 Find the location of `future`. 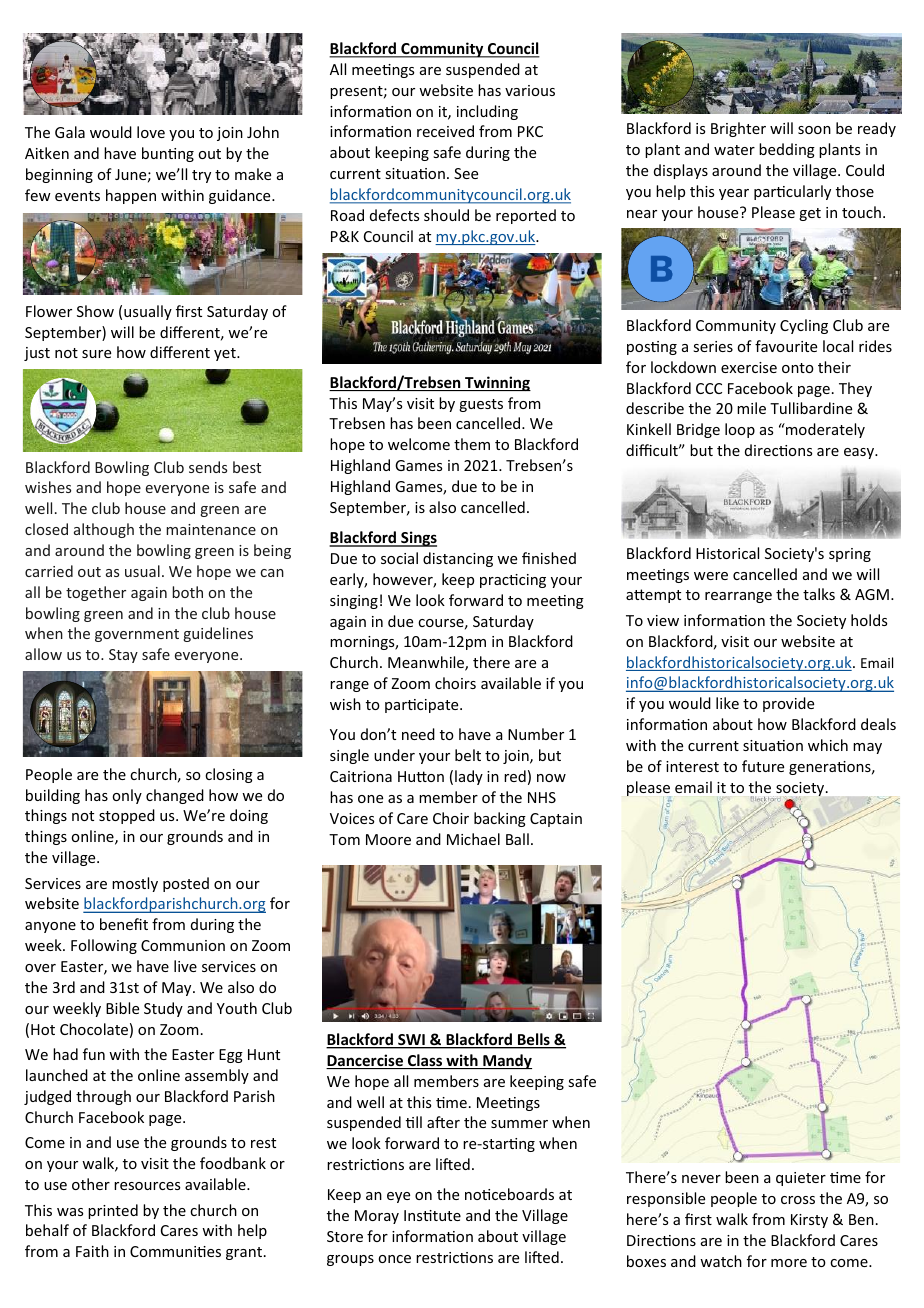

future is located at coordinates (763, 766).
